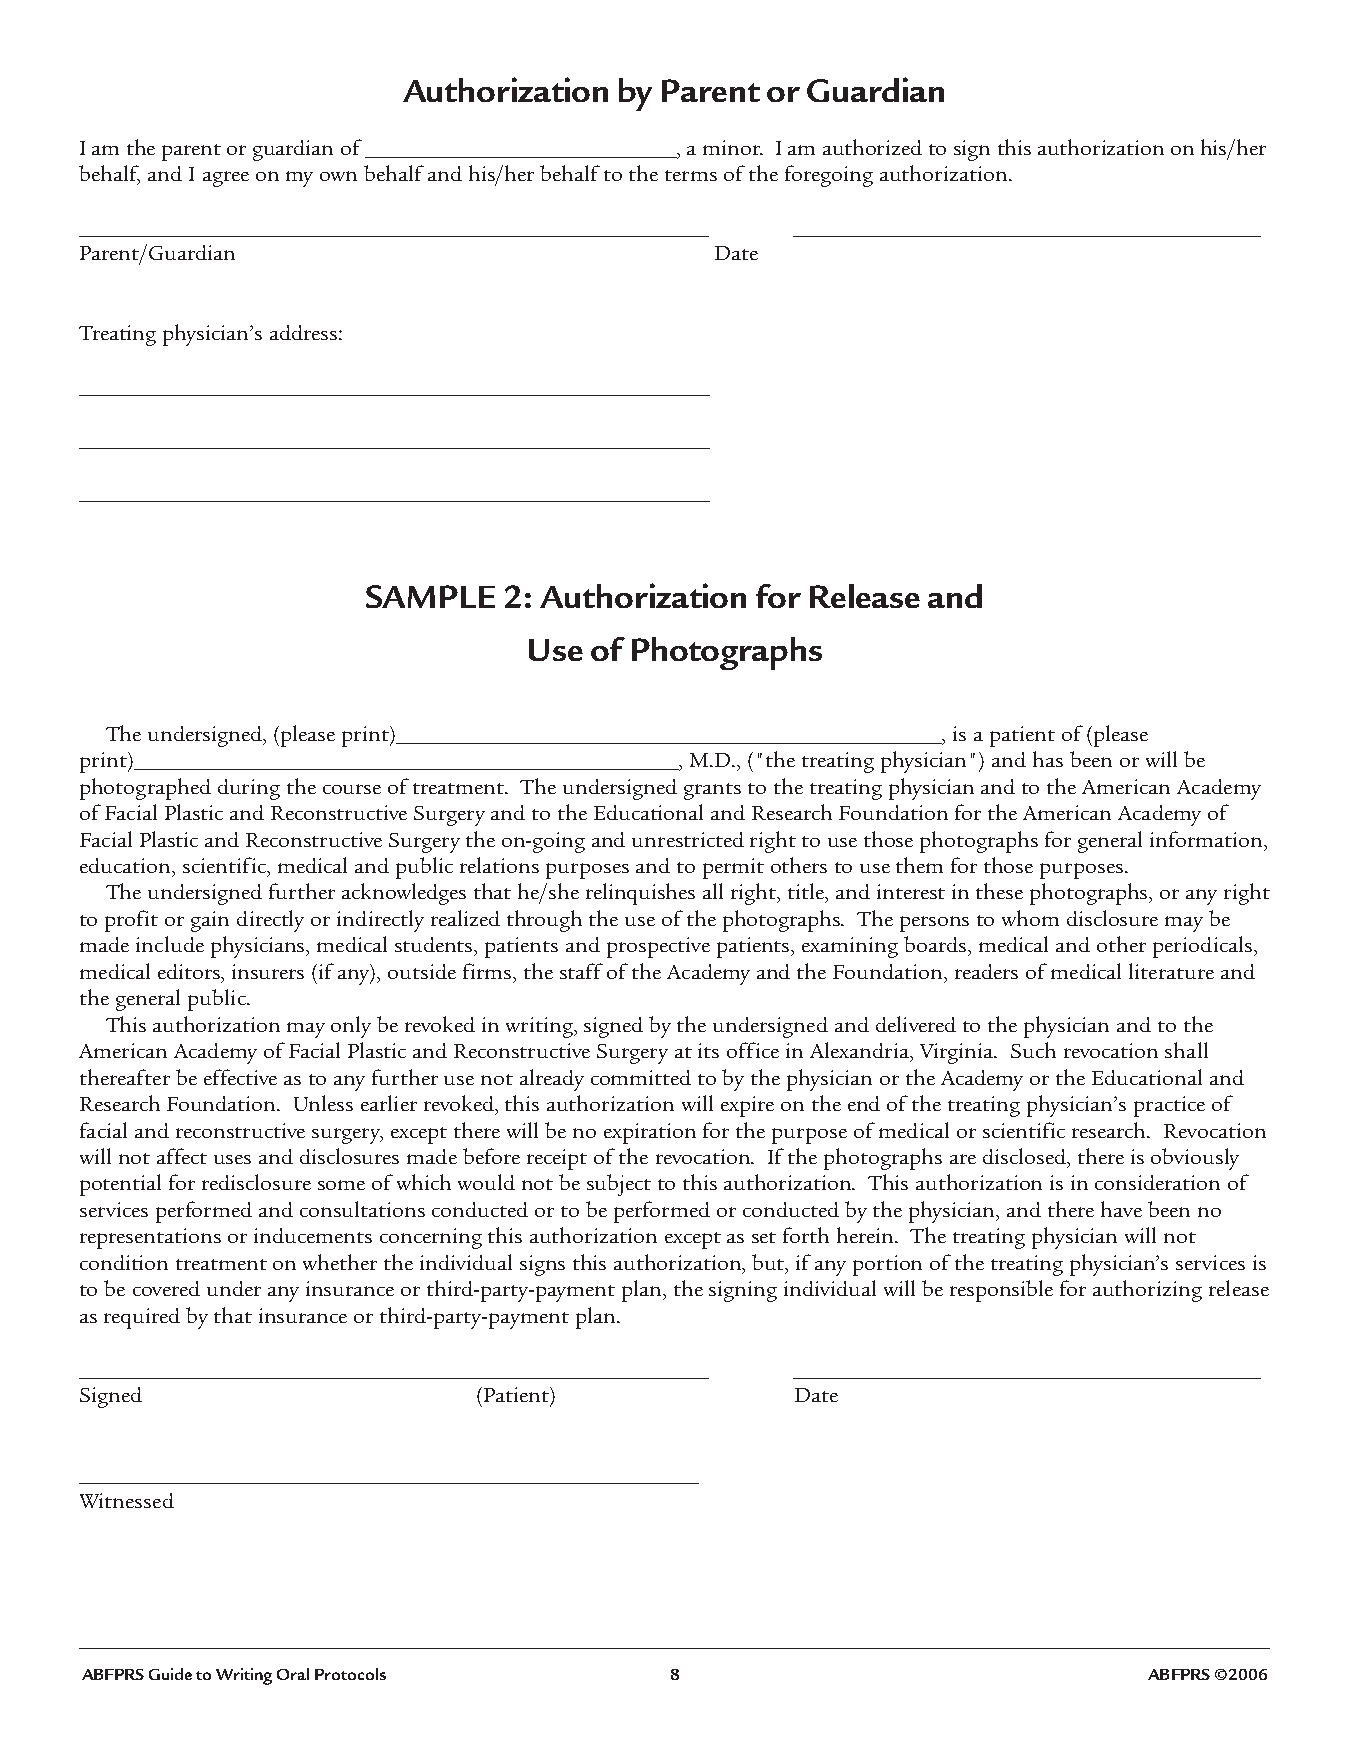 The width and height of the page is (1349, 1746). What do you see at coordinates (872, 147) in the page?
I see `authorized` at bounding box center [872, 147].
